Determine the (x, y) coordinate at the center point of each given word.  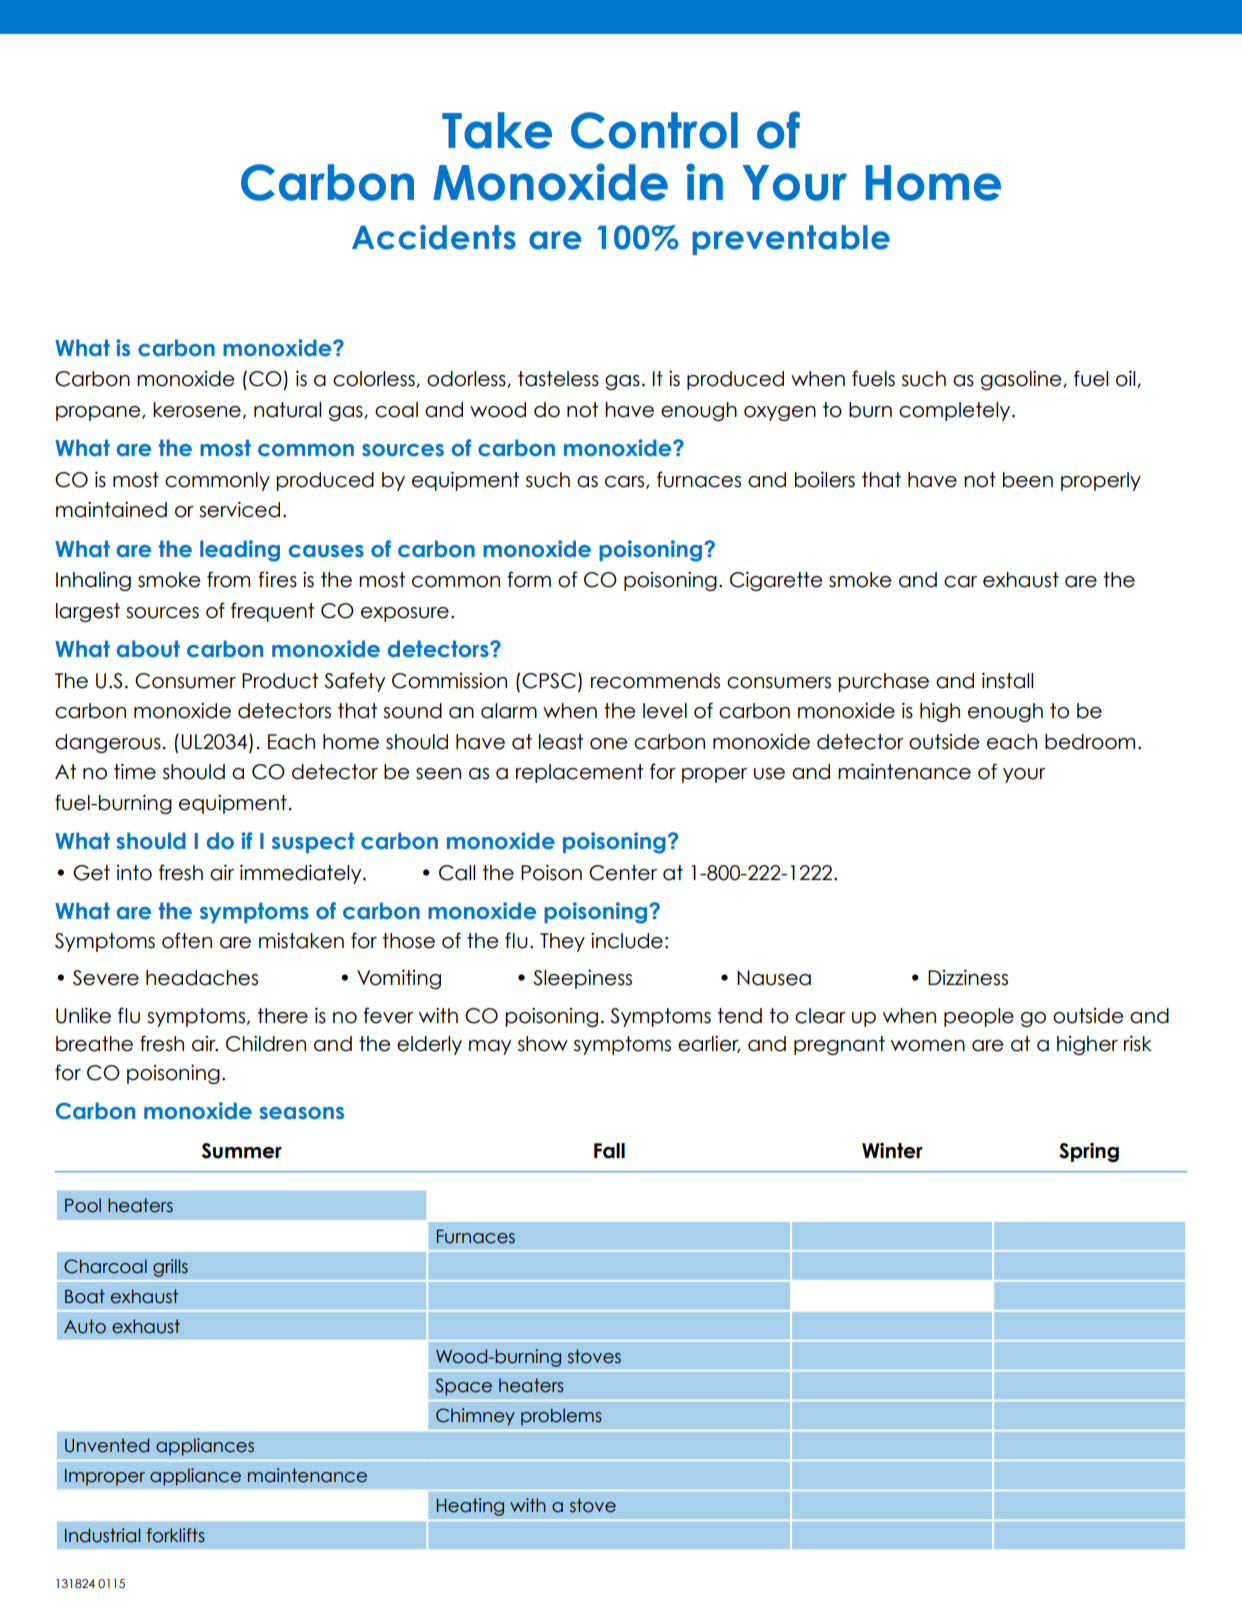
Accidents (434, 237)
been (1028, 480)
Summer (242, 1151)
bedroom (1090, 742)
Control (654, 130)
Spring (1089, 1152)
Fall (609, 1151)
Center (623, 873)
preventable (791, 240)
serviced (239, 510)
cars (626, 482)
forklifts (176, 1535)
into (134, 873)
